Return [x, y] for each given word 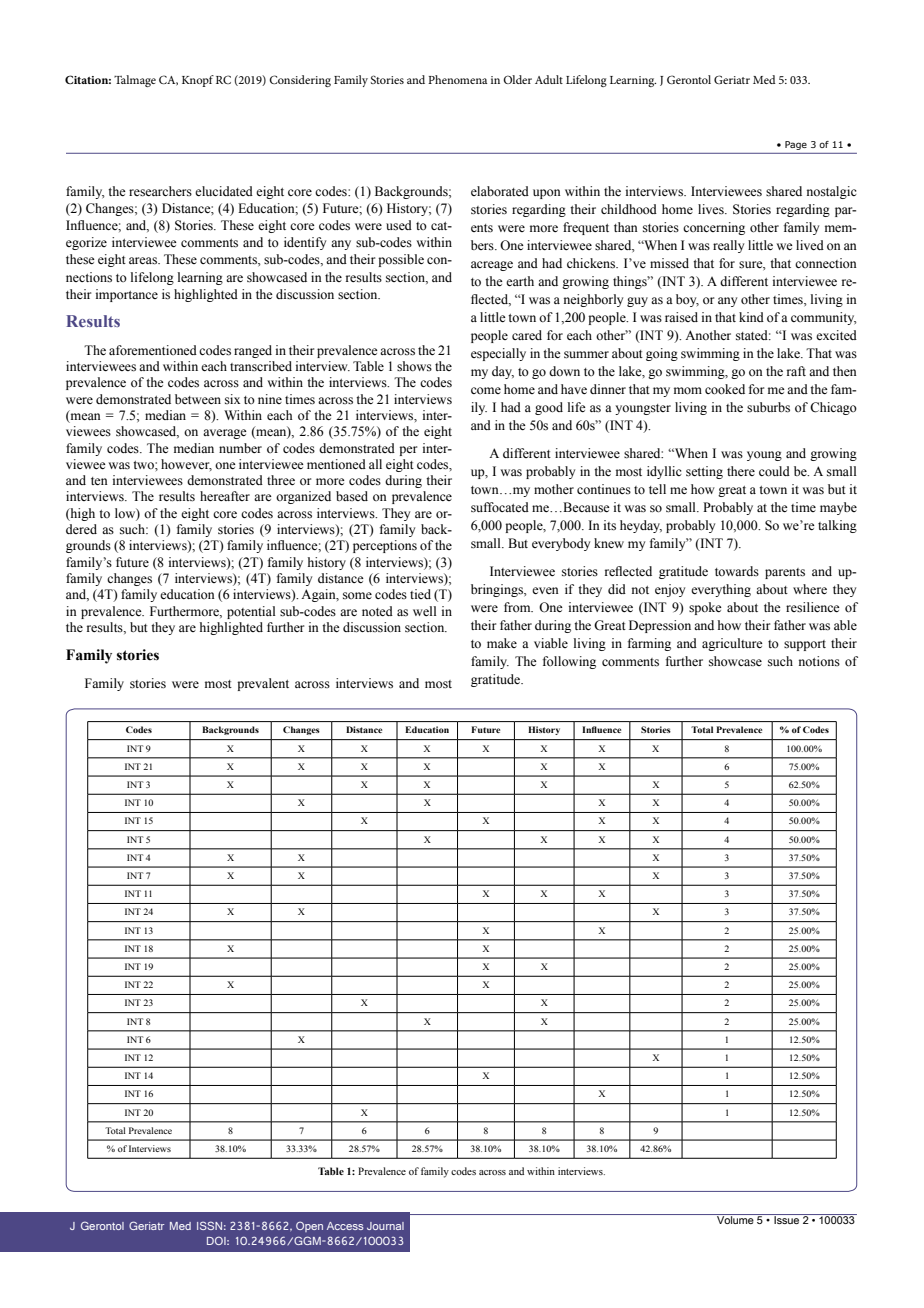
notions [819, 661]
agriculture [732, 644]
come [486, 390]
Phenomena [457, 79]
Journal [385, 1226]
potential [251, 612]
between [198, 399]
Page [796, 145]
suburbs [768, 407]
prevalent [263, 684]
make [502, 643]
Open [309, 1226]
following [569, 662]
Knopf [198, 81]
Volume [735, 1219]
